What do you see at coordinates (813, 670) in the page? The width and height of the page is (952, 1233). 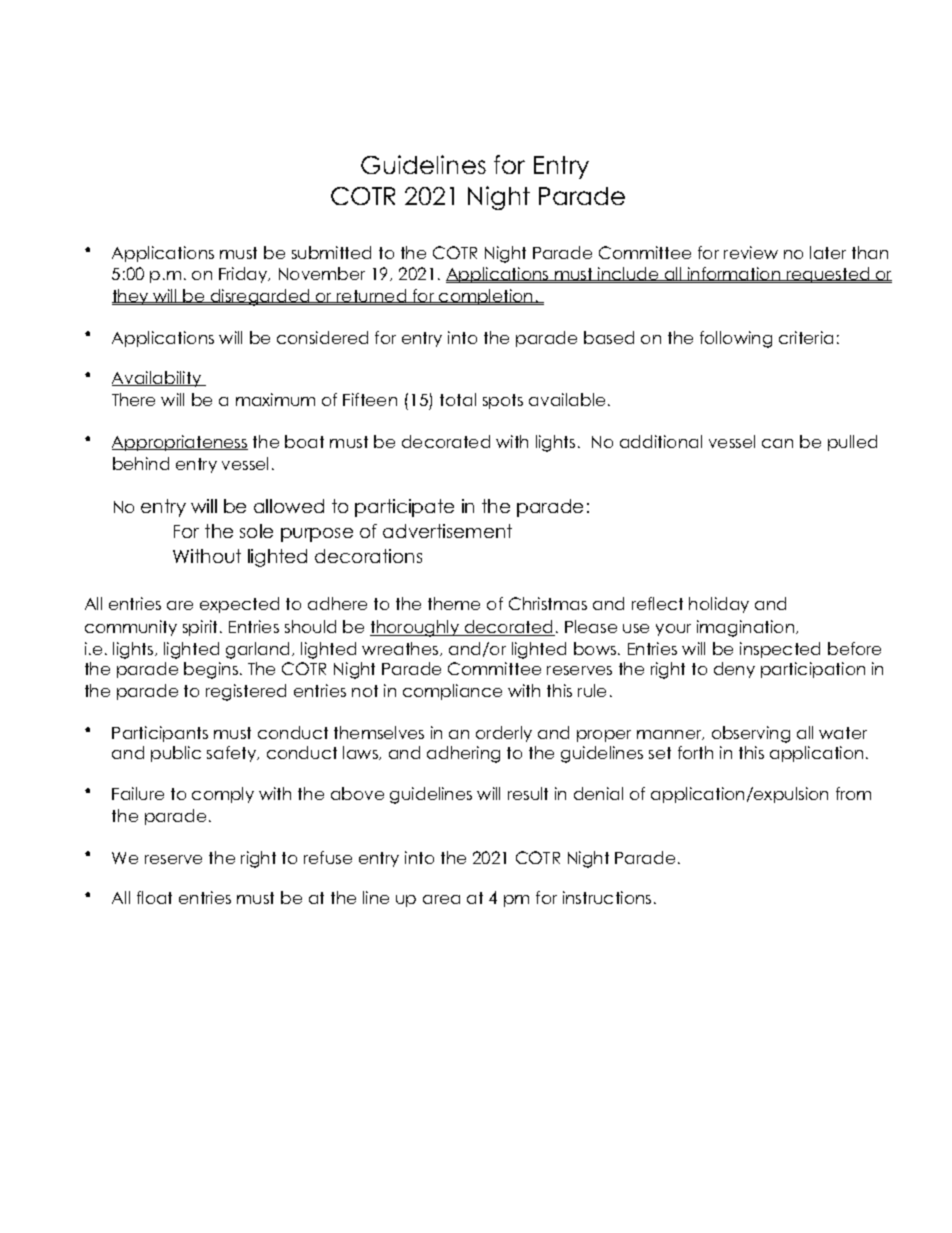 I see `participation` at bounding box center [813, 670].
